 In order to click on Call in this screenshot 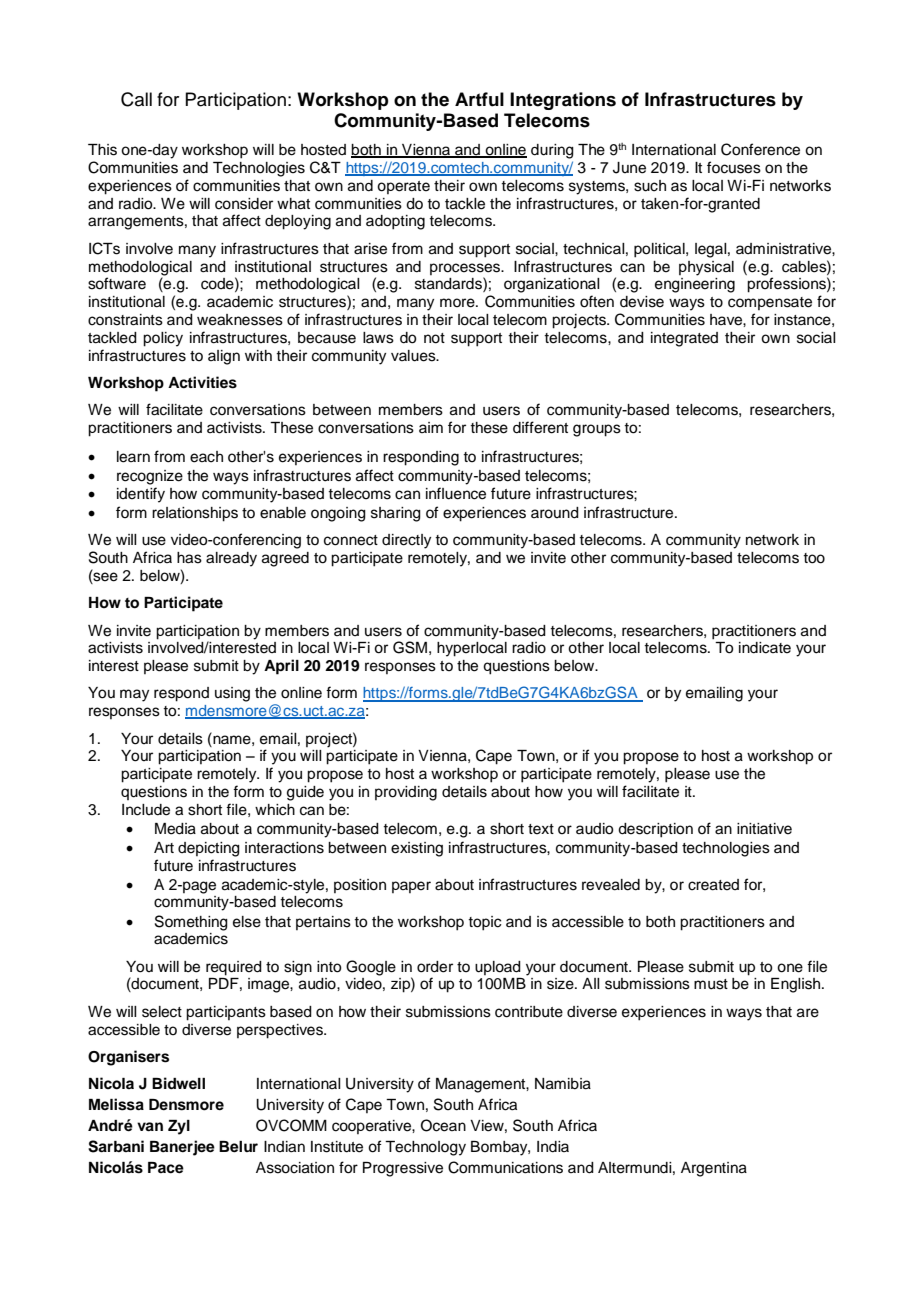, I will do `click(136, 99)`.
